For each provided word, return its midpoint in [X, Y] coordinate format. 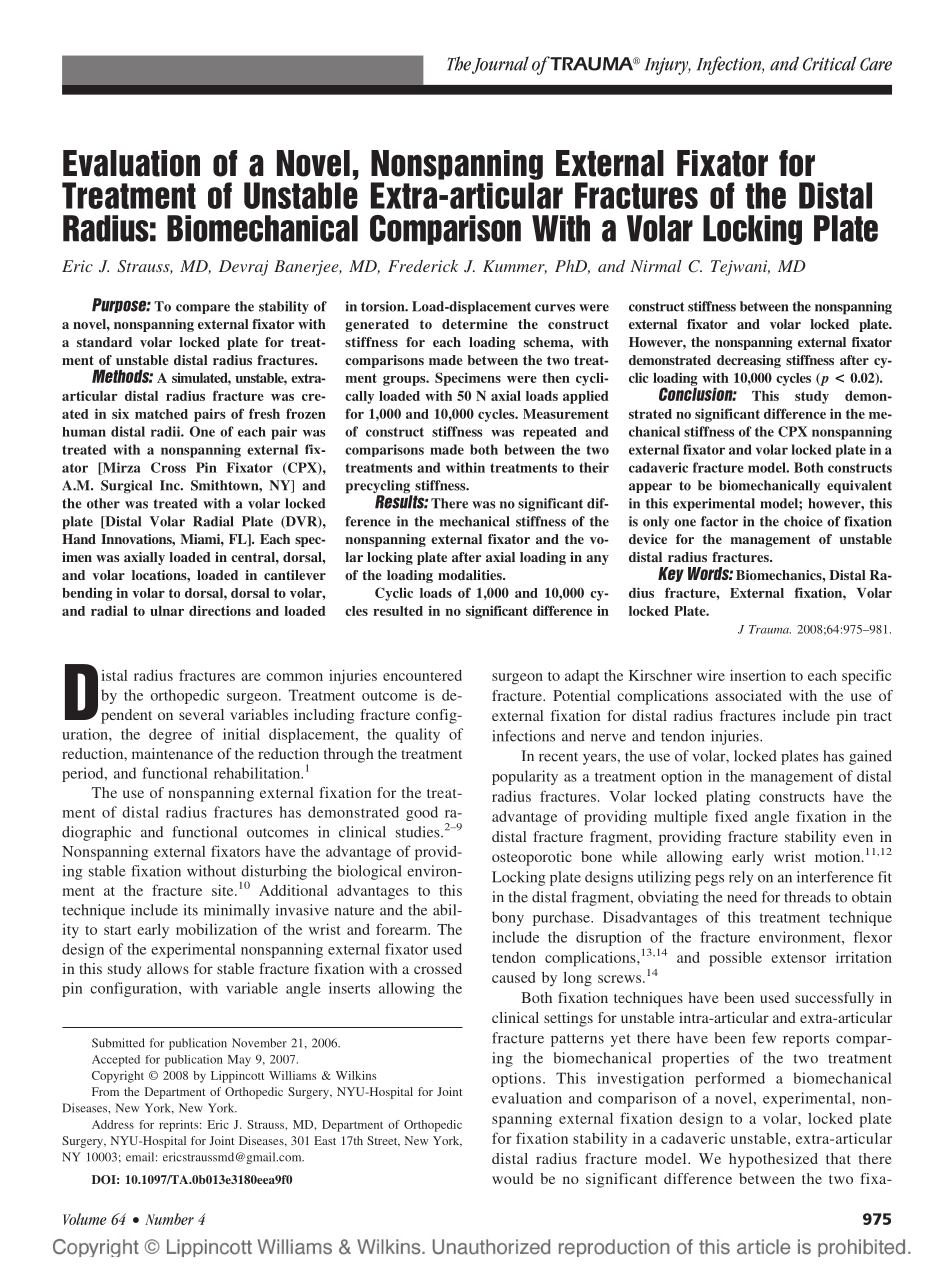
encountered [422, 675]
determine [475, 324]
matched [161, 414]
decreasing [749, 361]
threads [807, 897]
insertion [758, 675]
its [190, 910]
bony [508, 918]
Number [169, 1219]
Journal [500, 65]
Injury [668, 66]
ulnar [167, 611]
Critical [829, 63]
